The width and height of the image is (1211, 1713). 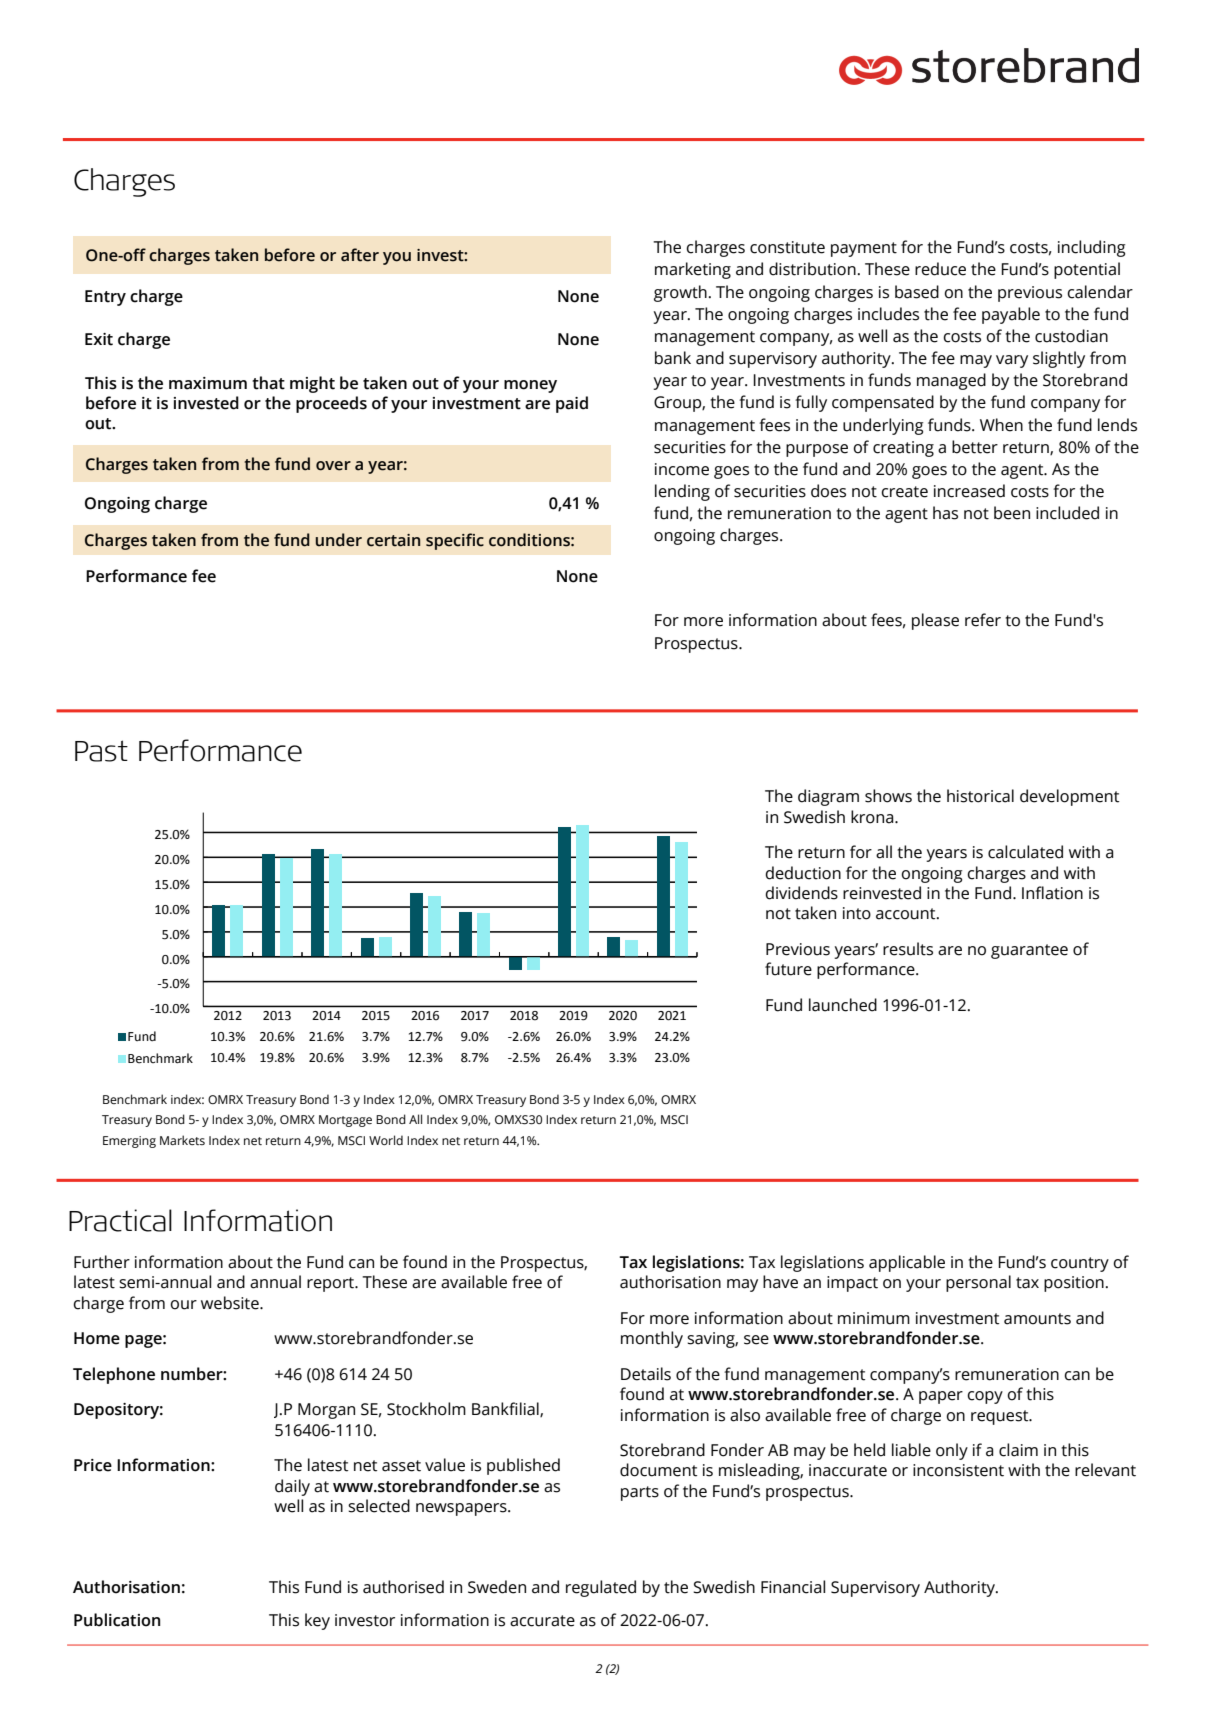 What do you see at coordinates (680, 293) in the image?
I see `growth` at bounding box center [680, 293].
